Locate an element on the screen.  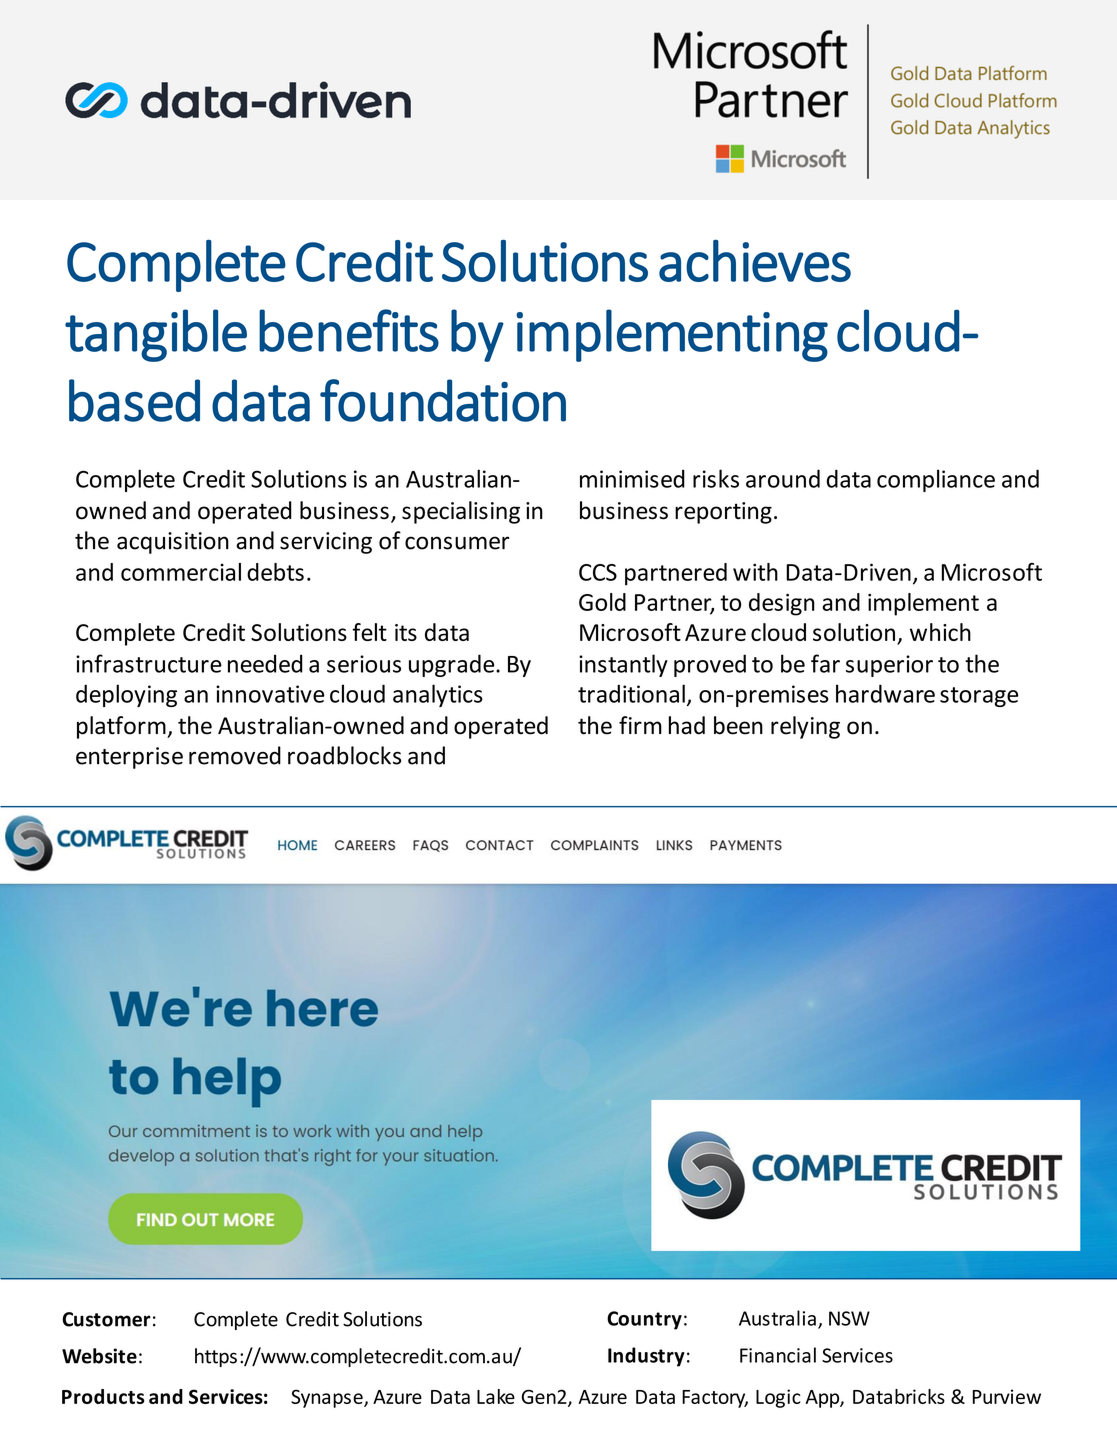
Lake is located at coordinates (496, 1396).
